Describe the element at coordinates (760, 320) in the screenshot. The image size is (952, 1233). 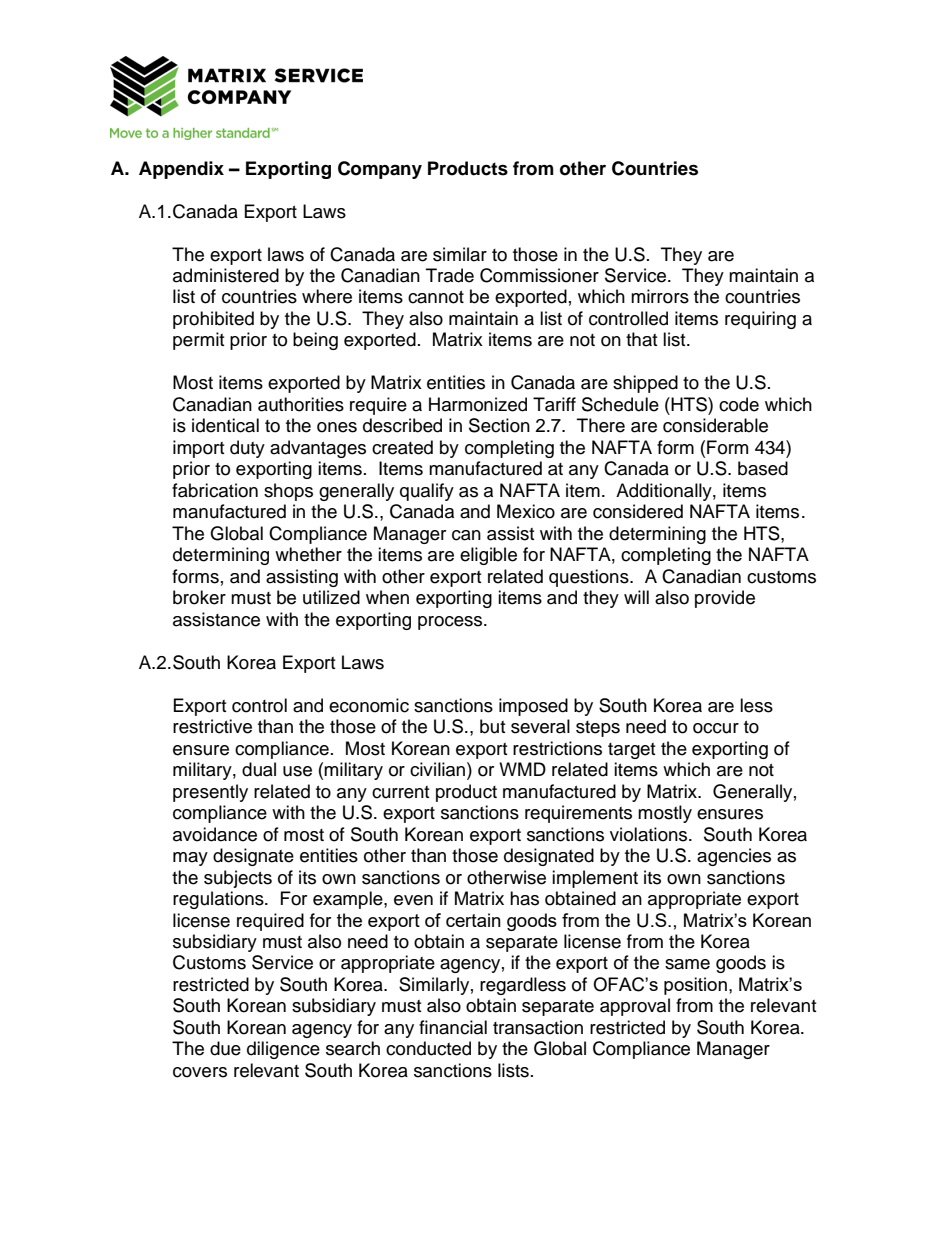
I see `requiring` at that location.
